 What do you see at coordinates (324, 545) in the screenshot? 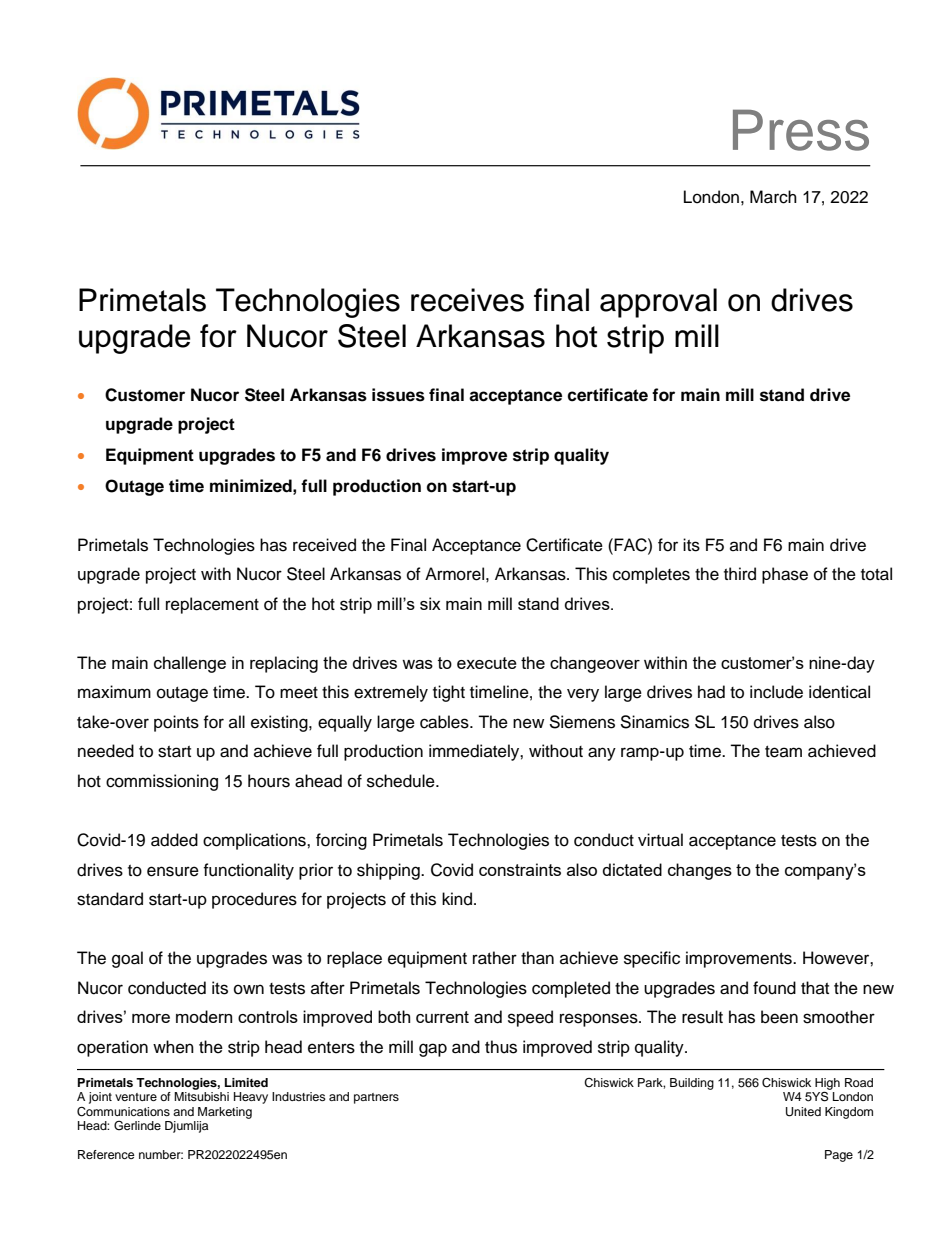
I see `received` at bounding box center [324, 545].
